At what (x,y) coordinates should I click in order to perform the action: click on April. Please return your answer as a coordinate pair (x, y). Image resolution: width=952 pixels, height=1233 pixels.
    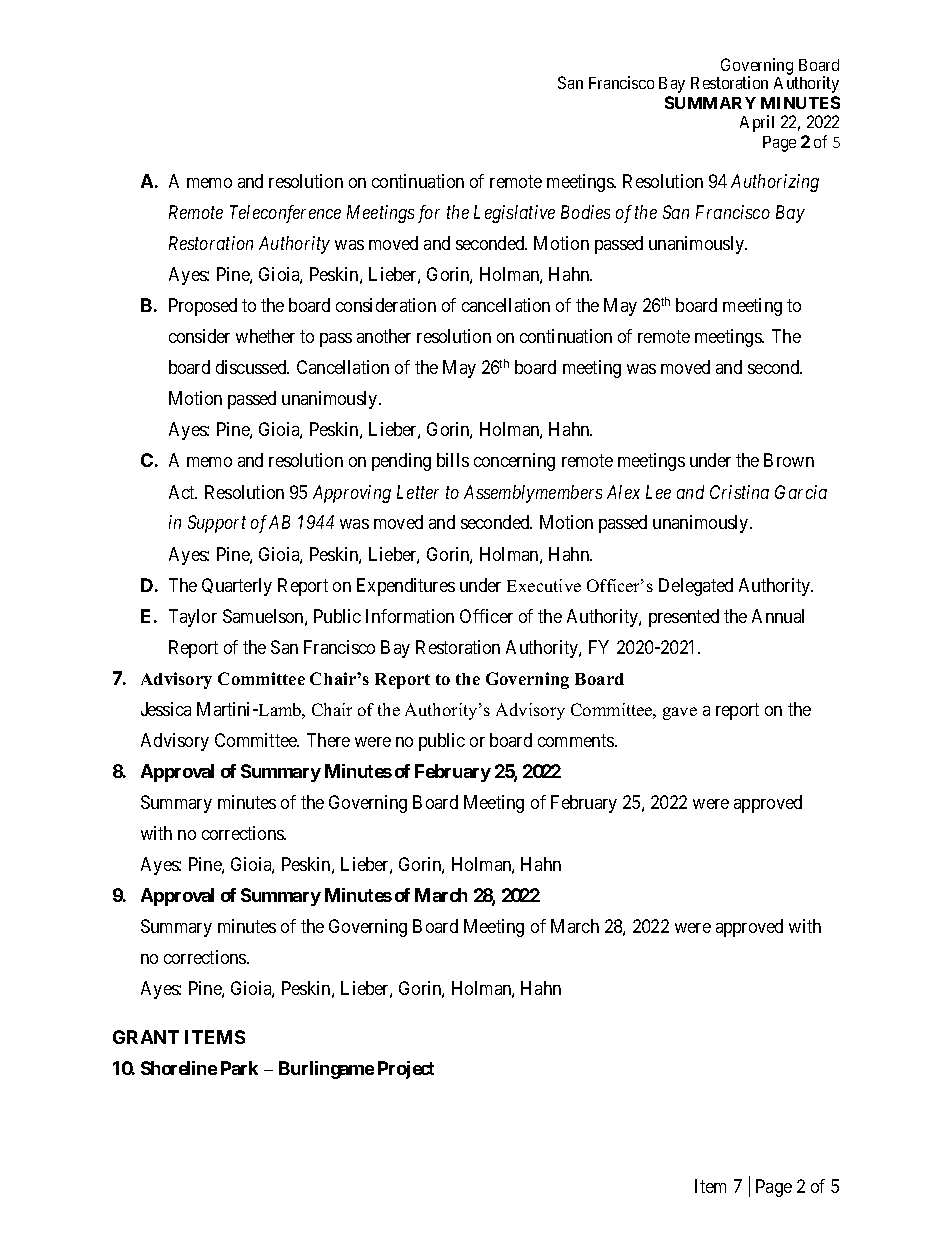
    Looking at the image, I should click on (757, 123).
